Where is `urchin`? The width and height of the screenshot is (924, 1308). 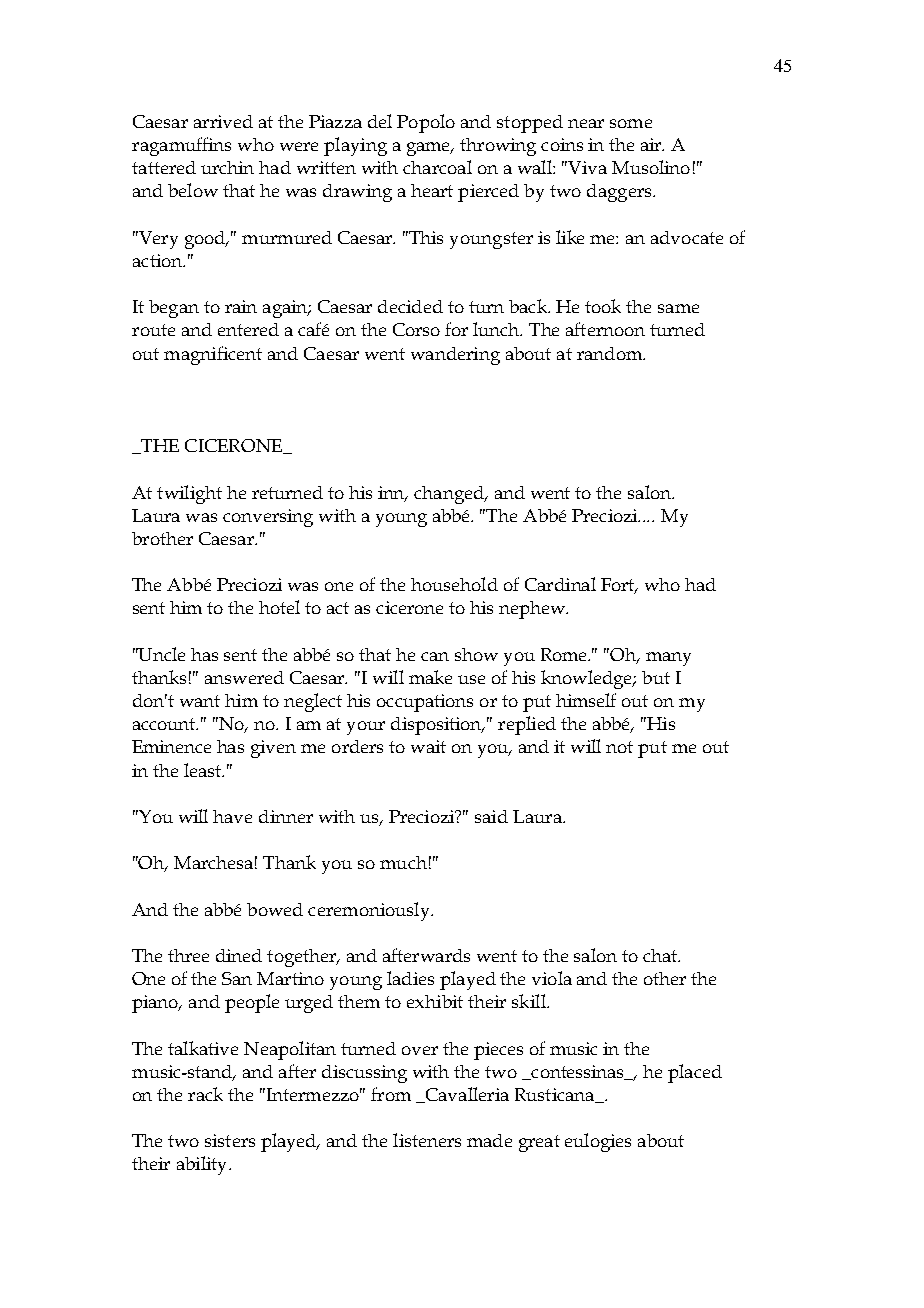
urchin is located at coordinates (227, 167).
